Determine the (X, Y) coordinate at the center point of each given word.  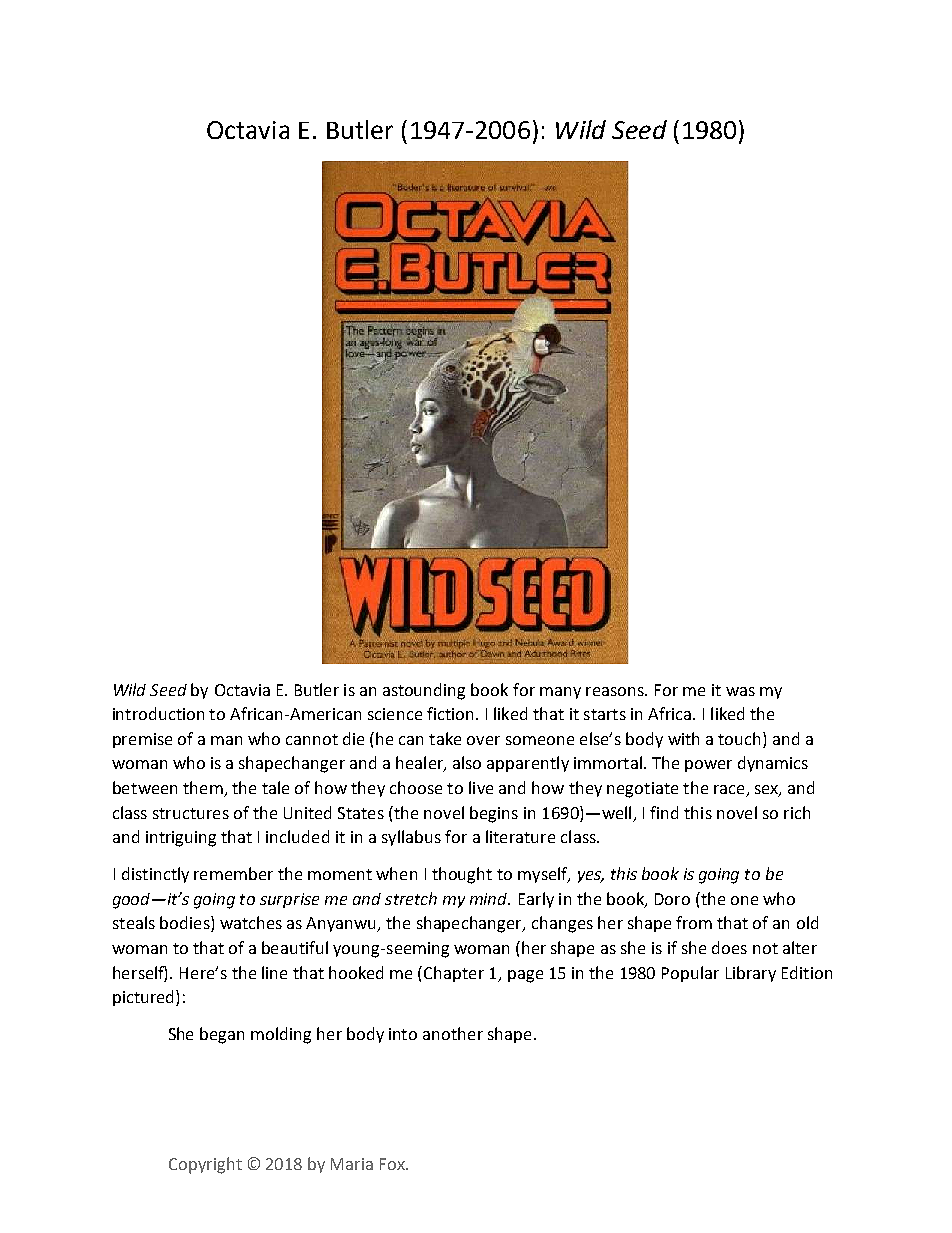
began (222, 1035)
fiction (450, 713)
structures (191, 813)
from (694, 922)
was (740, 691)
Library (751, 974)
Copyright (205, 1165)
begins (494, 814)
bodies (186, 924)
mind (490, 899)
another (453, 1033)
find (664, 812)
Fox (394, 1164)
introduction (158, 713)
